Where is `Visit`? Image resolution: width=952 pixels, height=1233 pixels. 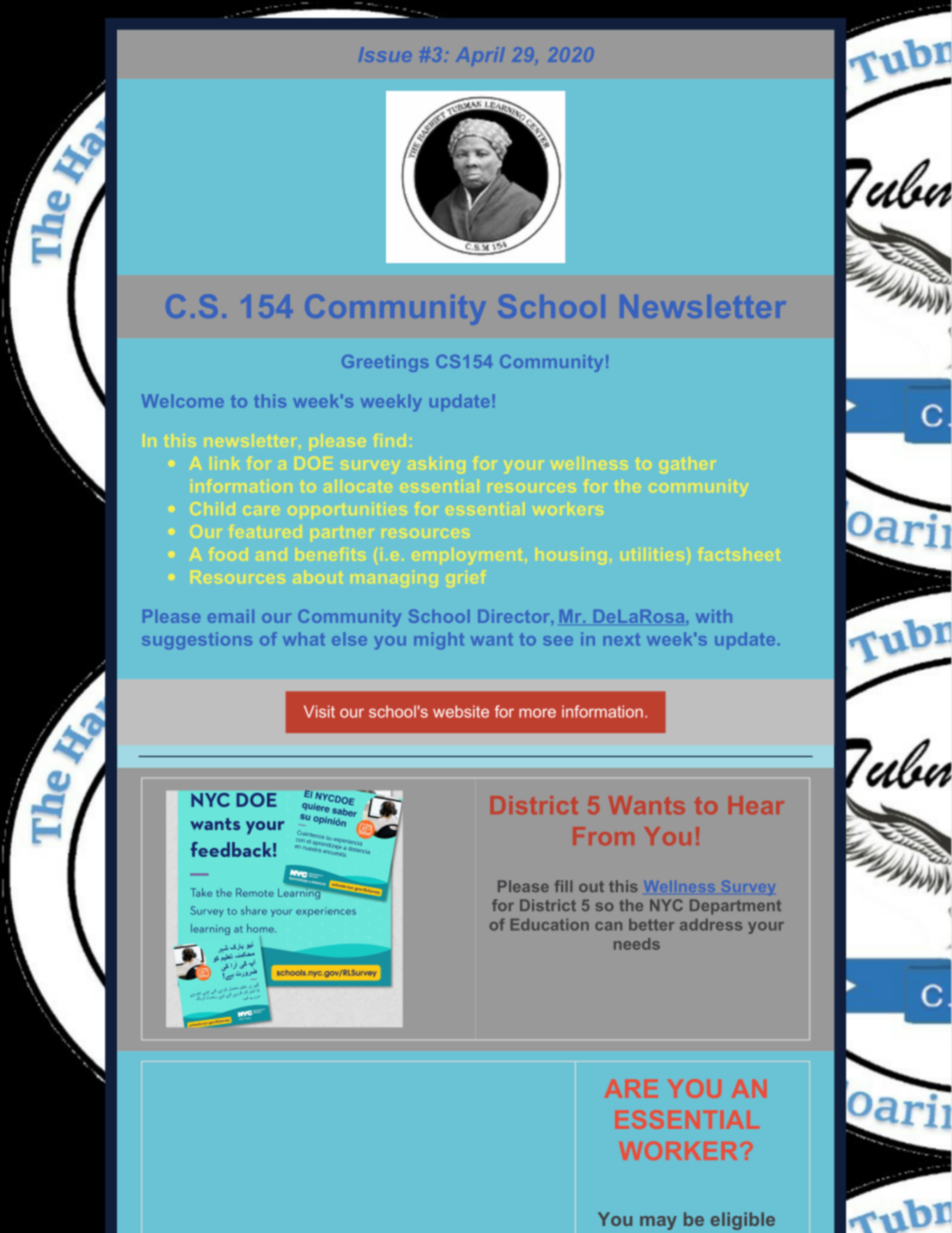 Visit is located at coordinates (319, 711).
